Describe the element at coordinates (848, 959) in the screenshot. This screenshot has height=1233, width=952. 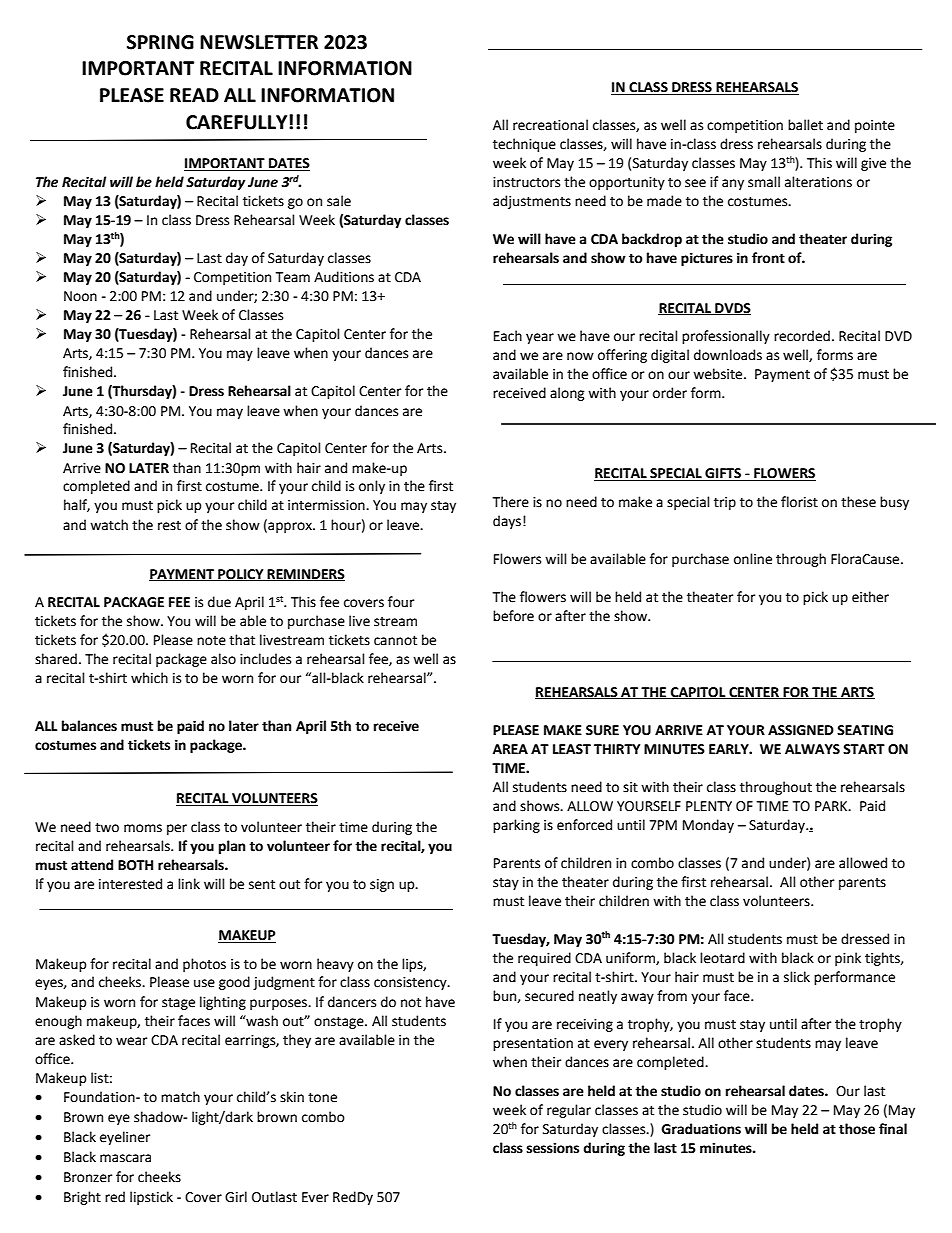
I see `pink` at that location.
